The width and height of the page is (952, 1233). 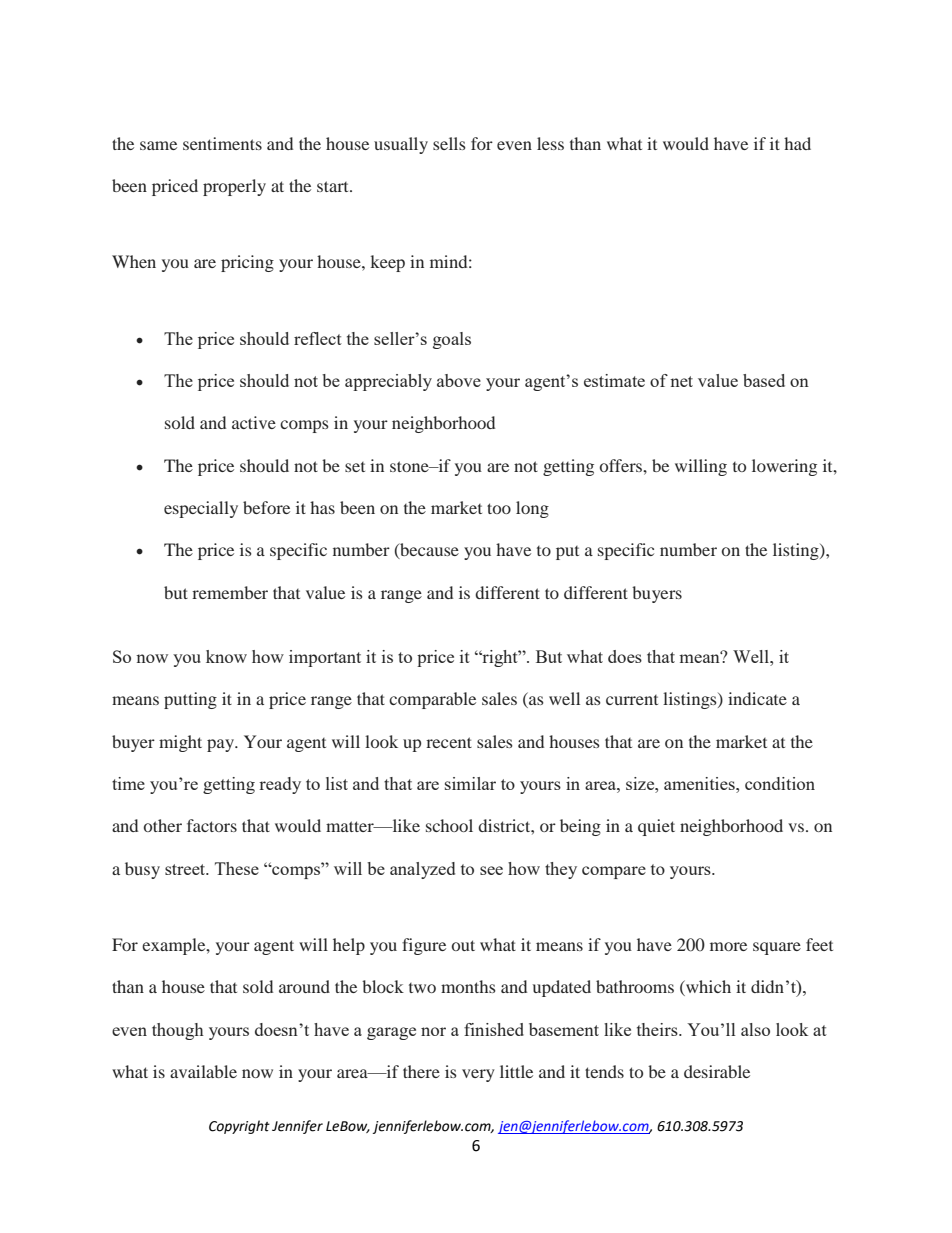 I want to click on lowering, so click(x=784, y=467).
